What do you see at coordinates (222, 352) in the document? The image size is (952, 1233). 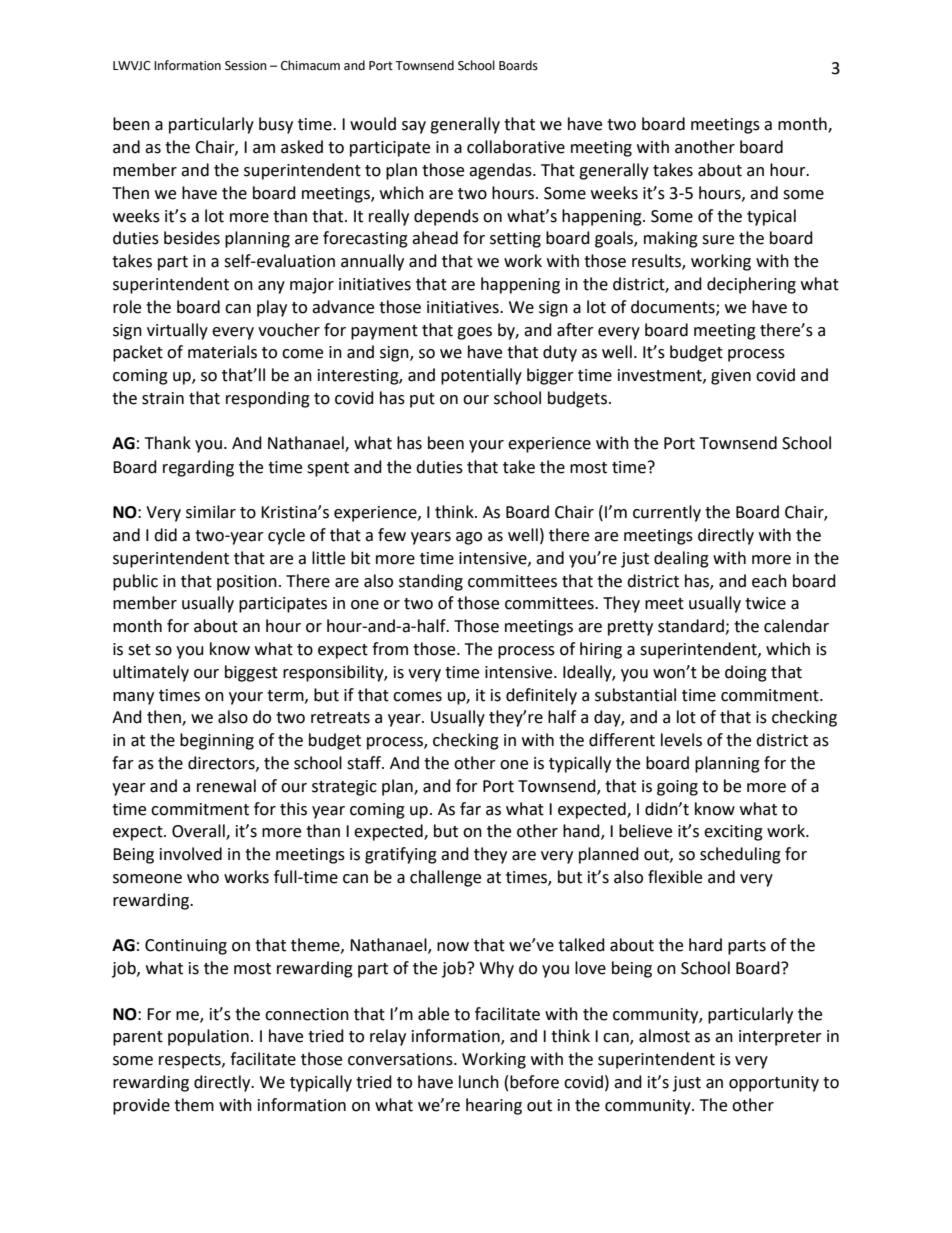 I see `materials` at bounding box center [222, 352].
